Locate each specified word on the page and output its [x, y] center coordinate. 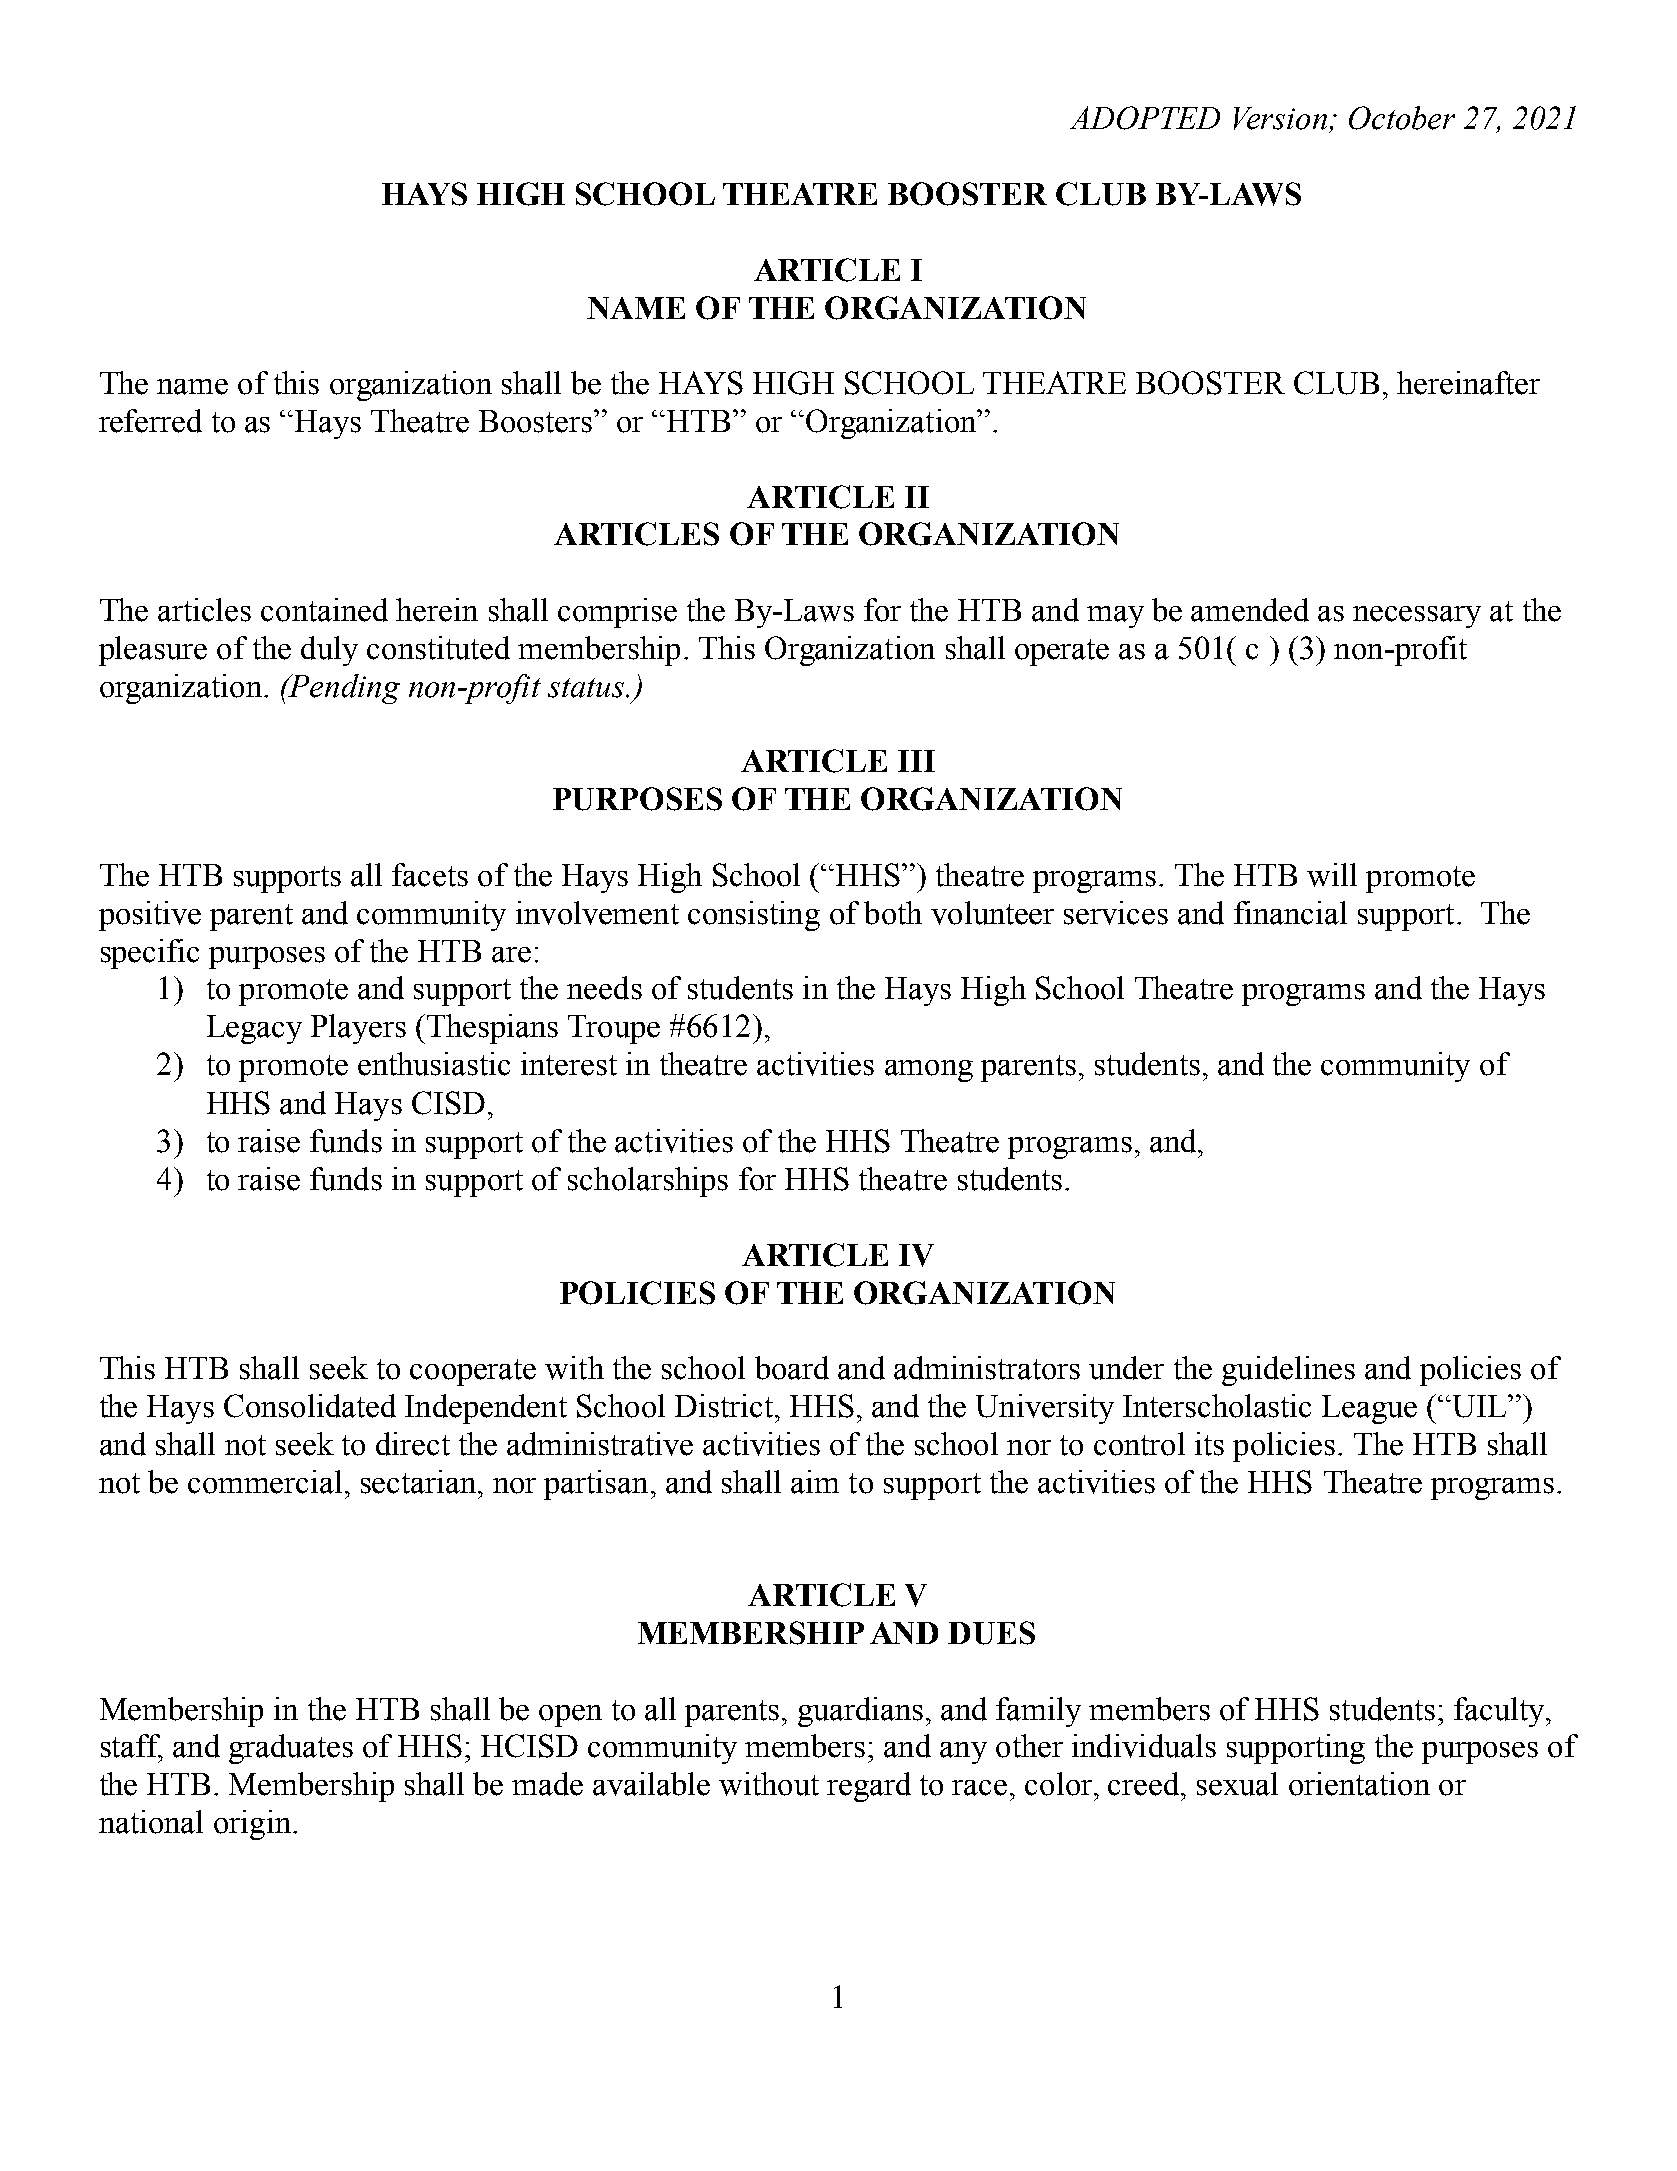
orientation [1359, 1784]
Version [1280, 118]
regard [869, 1787]
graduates [291, 1749]
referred [150, 421]
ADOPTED [1145, 118]
